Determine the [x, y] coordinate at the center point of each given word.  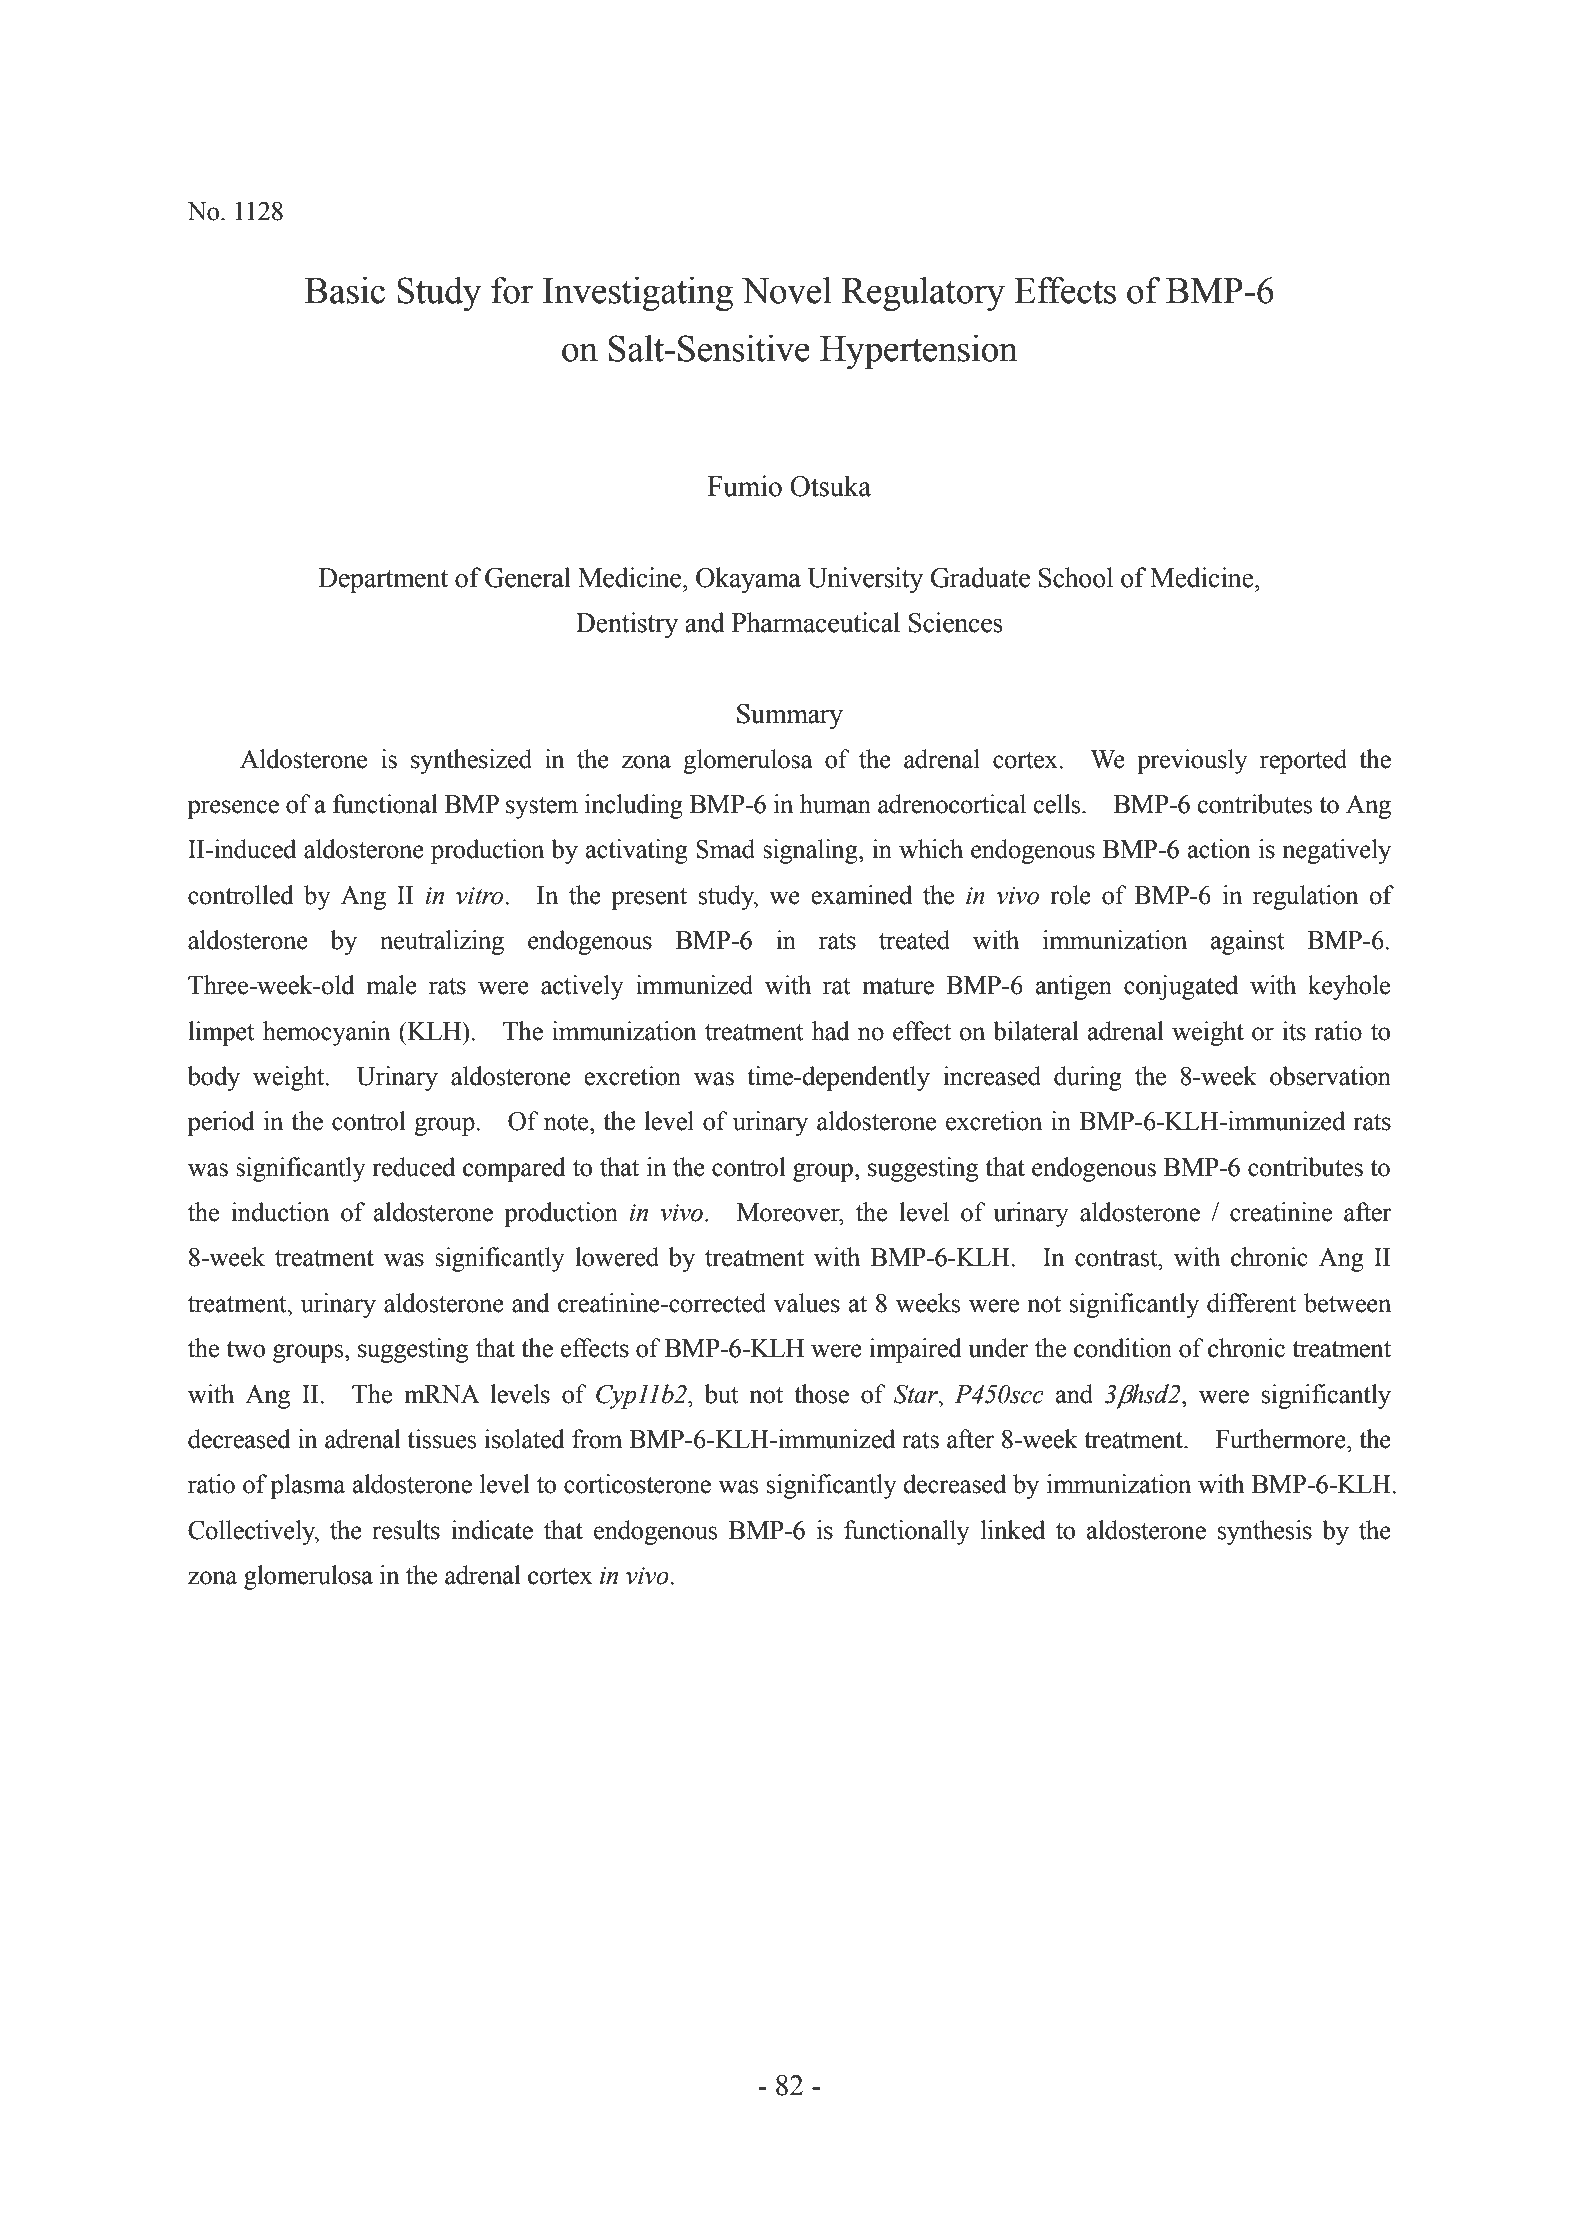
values [806, 1303]
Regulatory [923, 294]
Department [383, 580]
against [1248, 942]
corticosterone [637, 1484]
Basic [345, 290]
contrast [1117, 1258]
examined [861, 895]
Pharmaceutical [816, 622]
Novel [787, 290]
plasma [307, 1486]
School [1076, 577]
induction [280, 1212]
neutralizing [442, 942]
